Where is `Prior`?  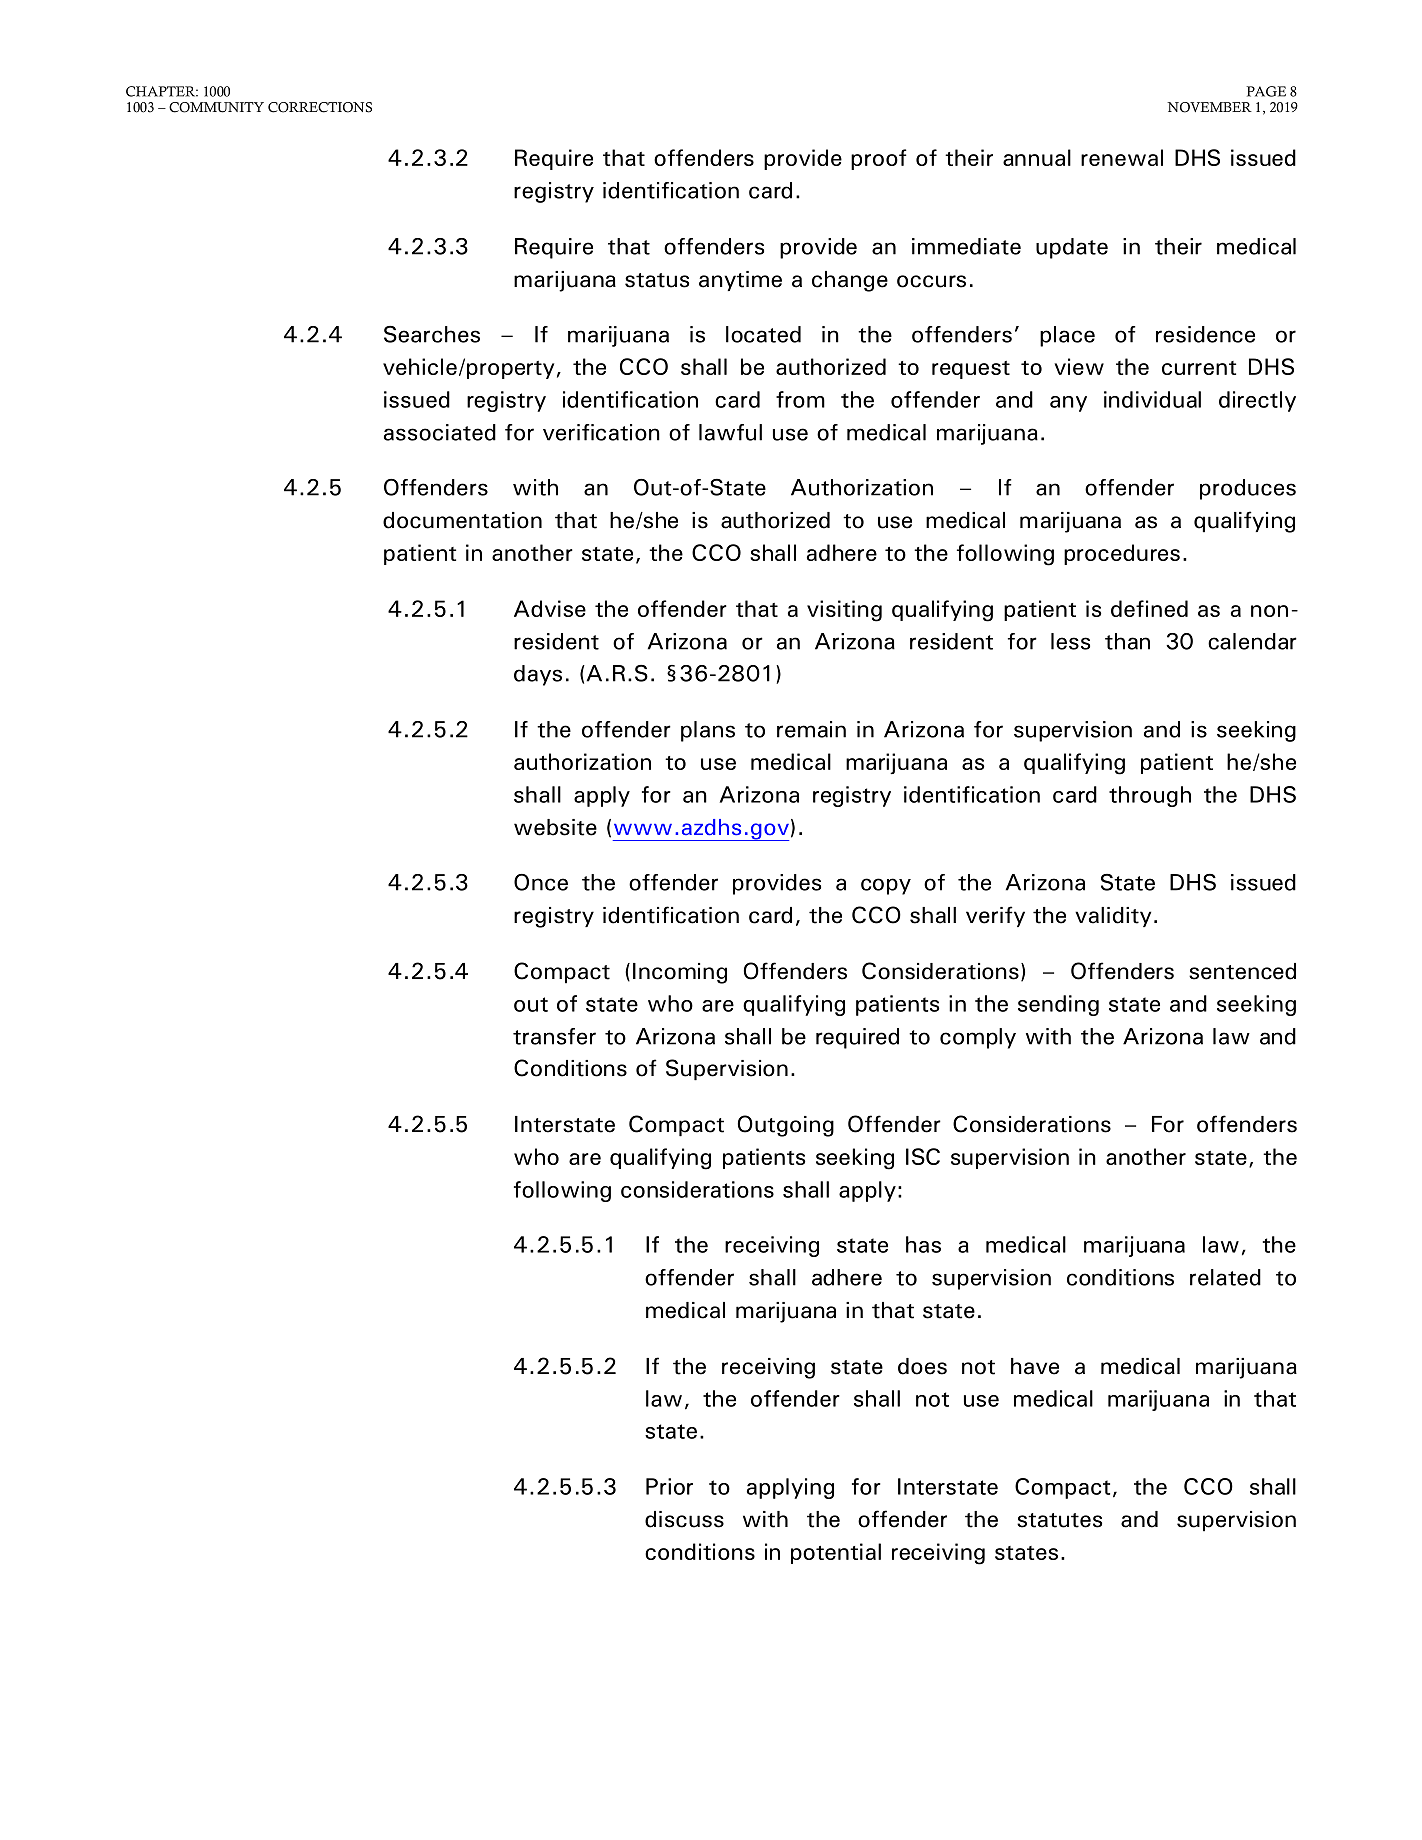
Prior is located at coordinates (669, 1486).
